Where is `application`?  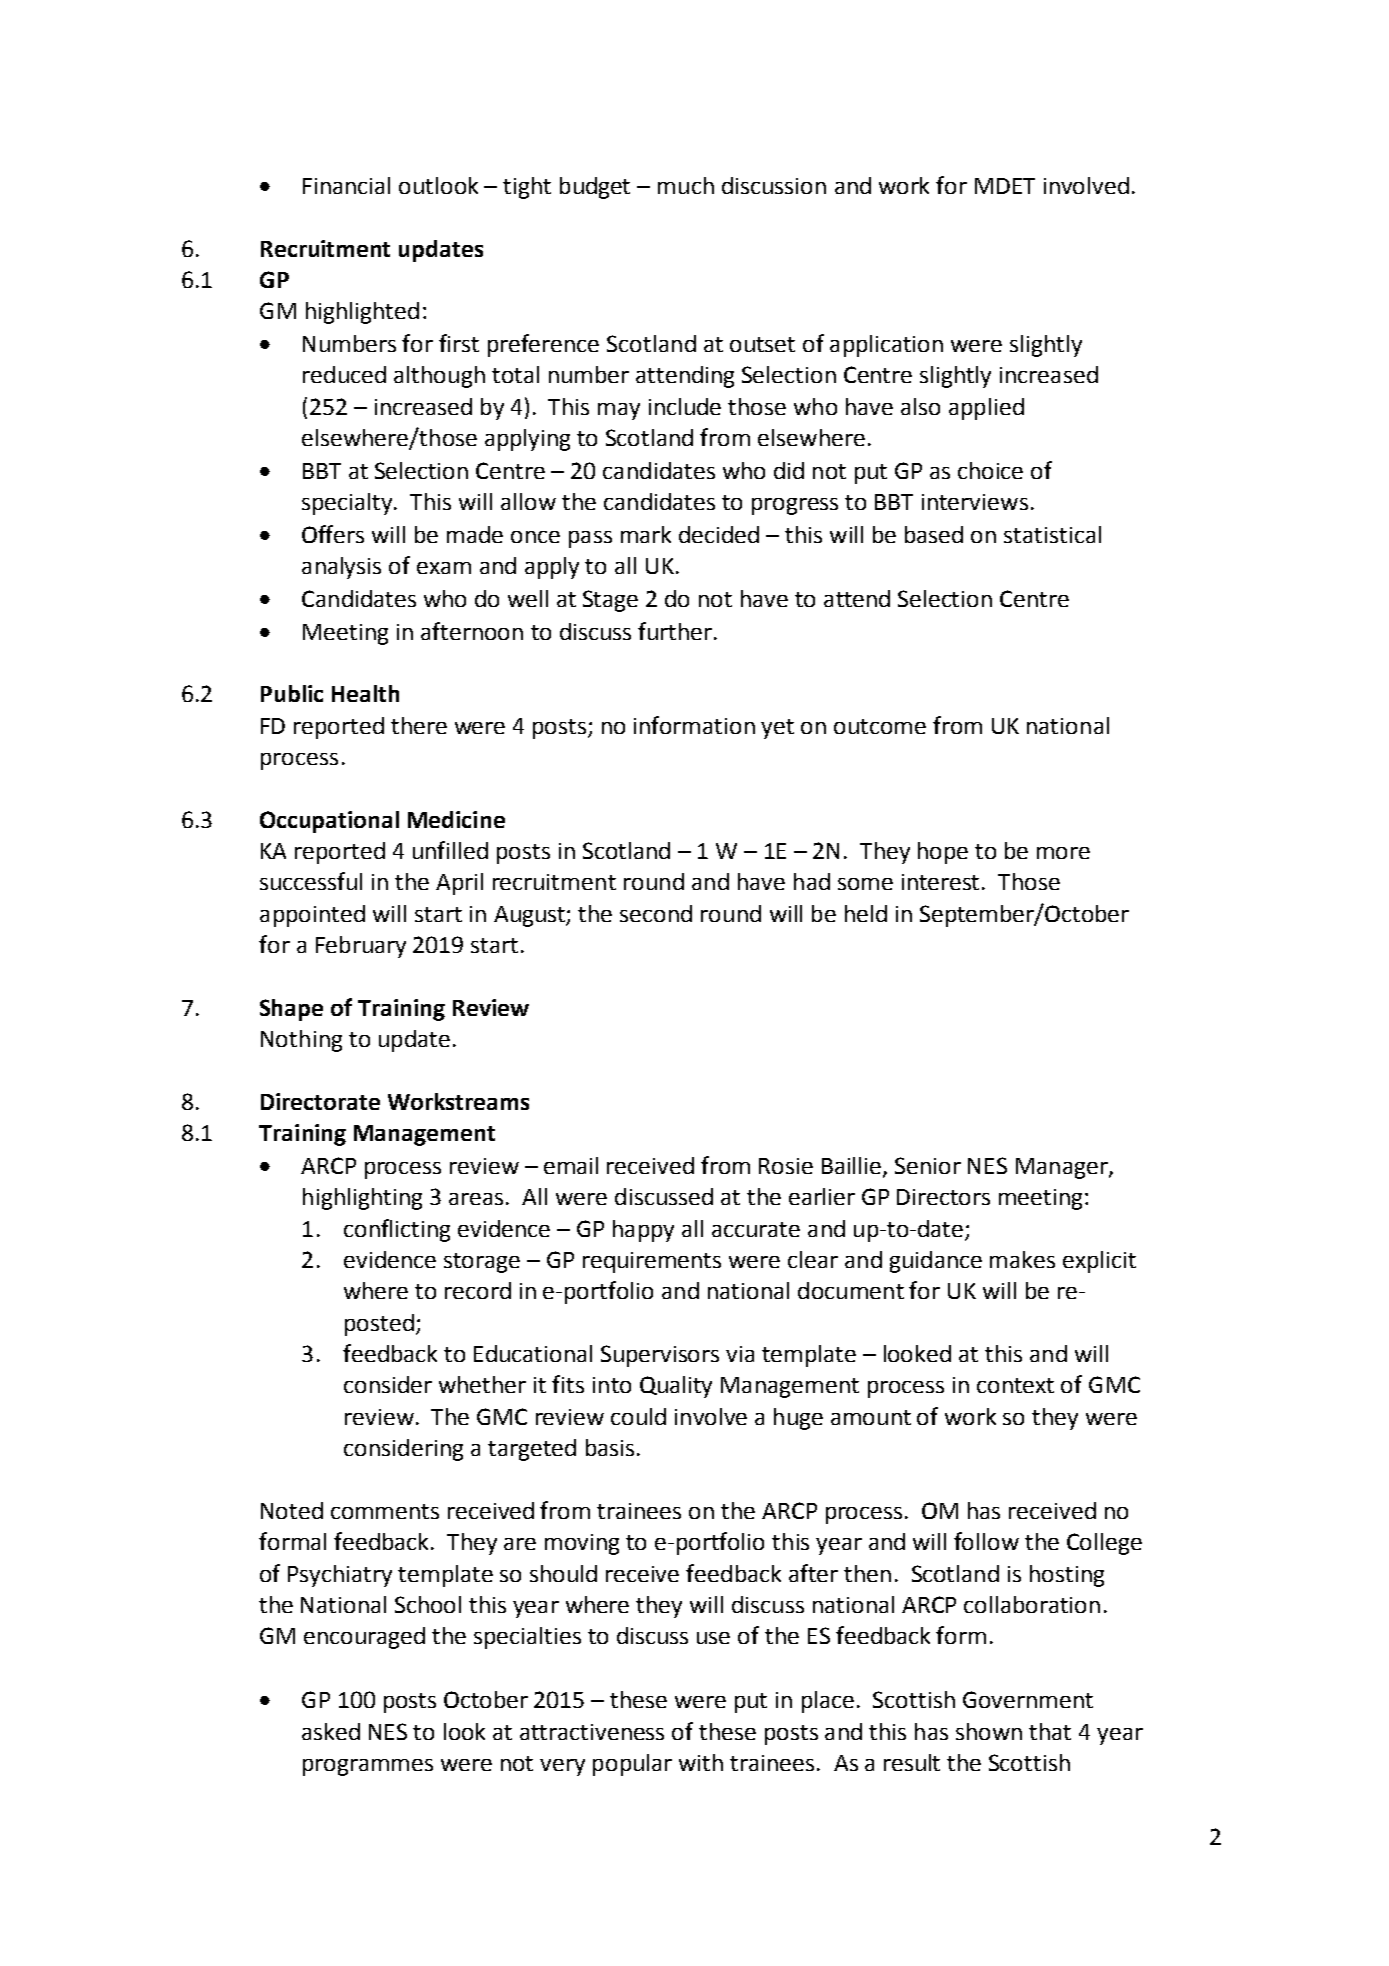 application is located at coordinates (886, 346).
